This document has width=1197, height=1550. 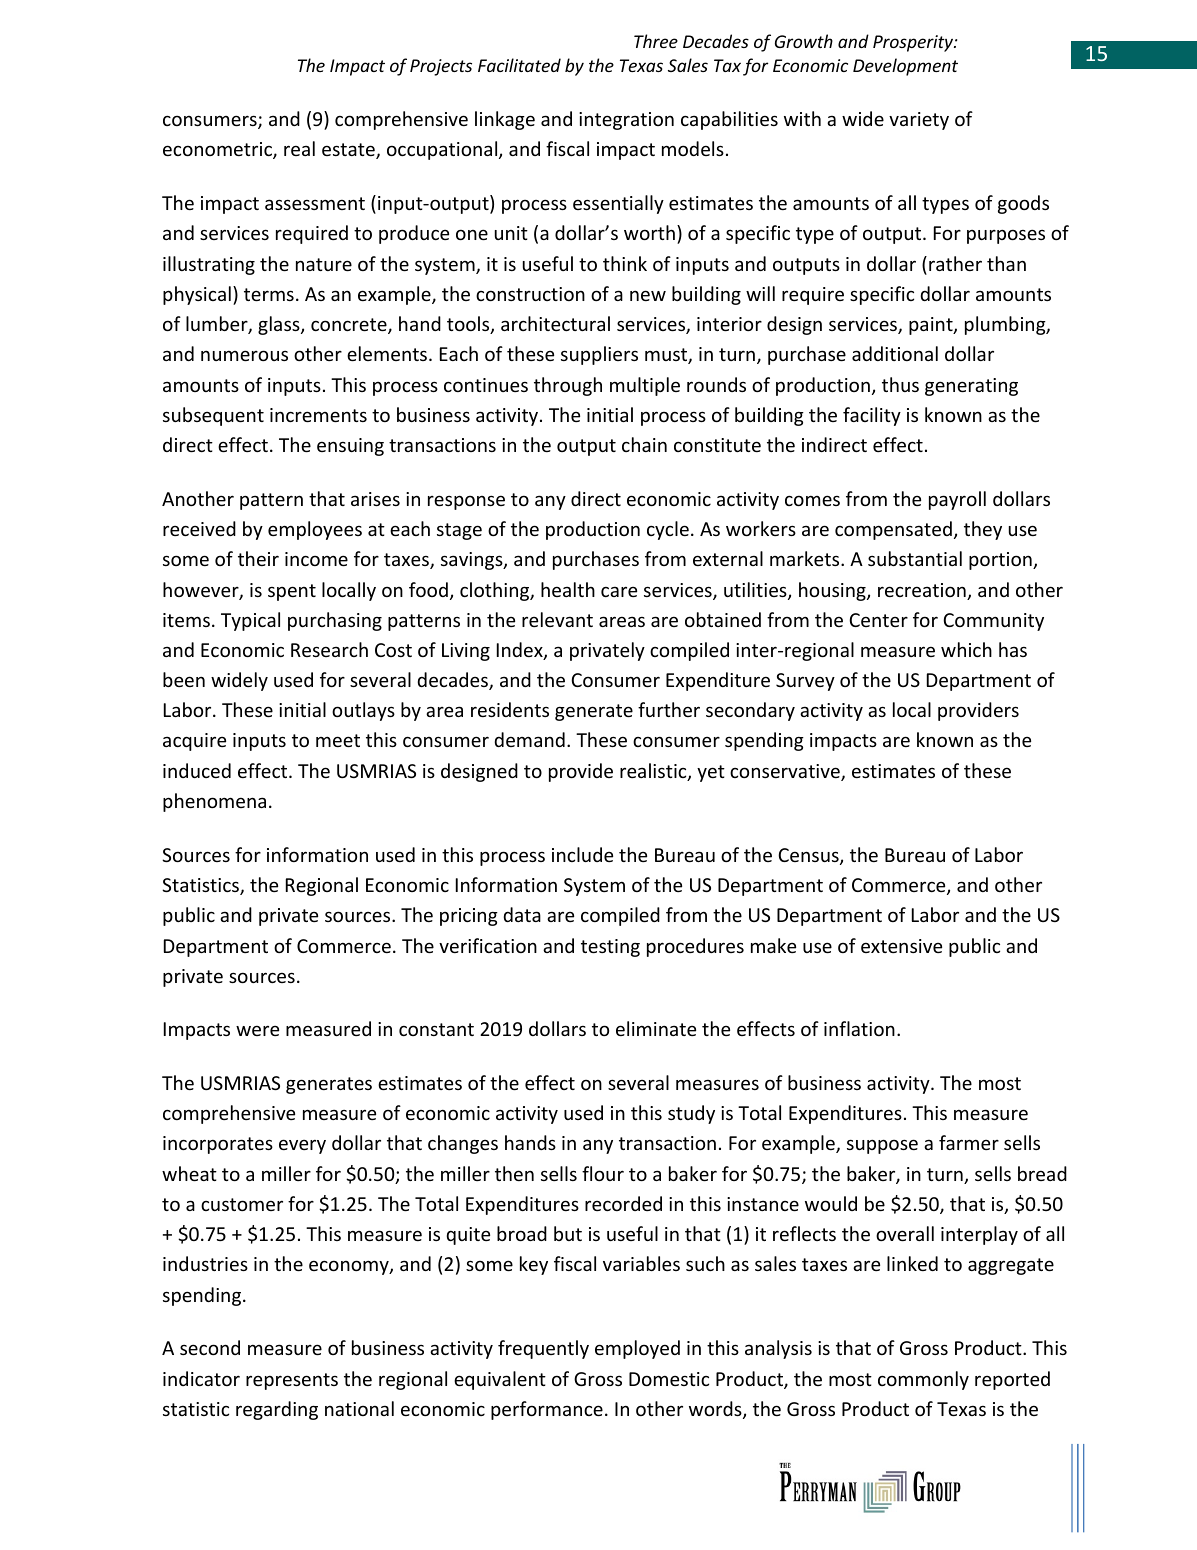 I want to click on represents, so click(x=292, y=1381).
